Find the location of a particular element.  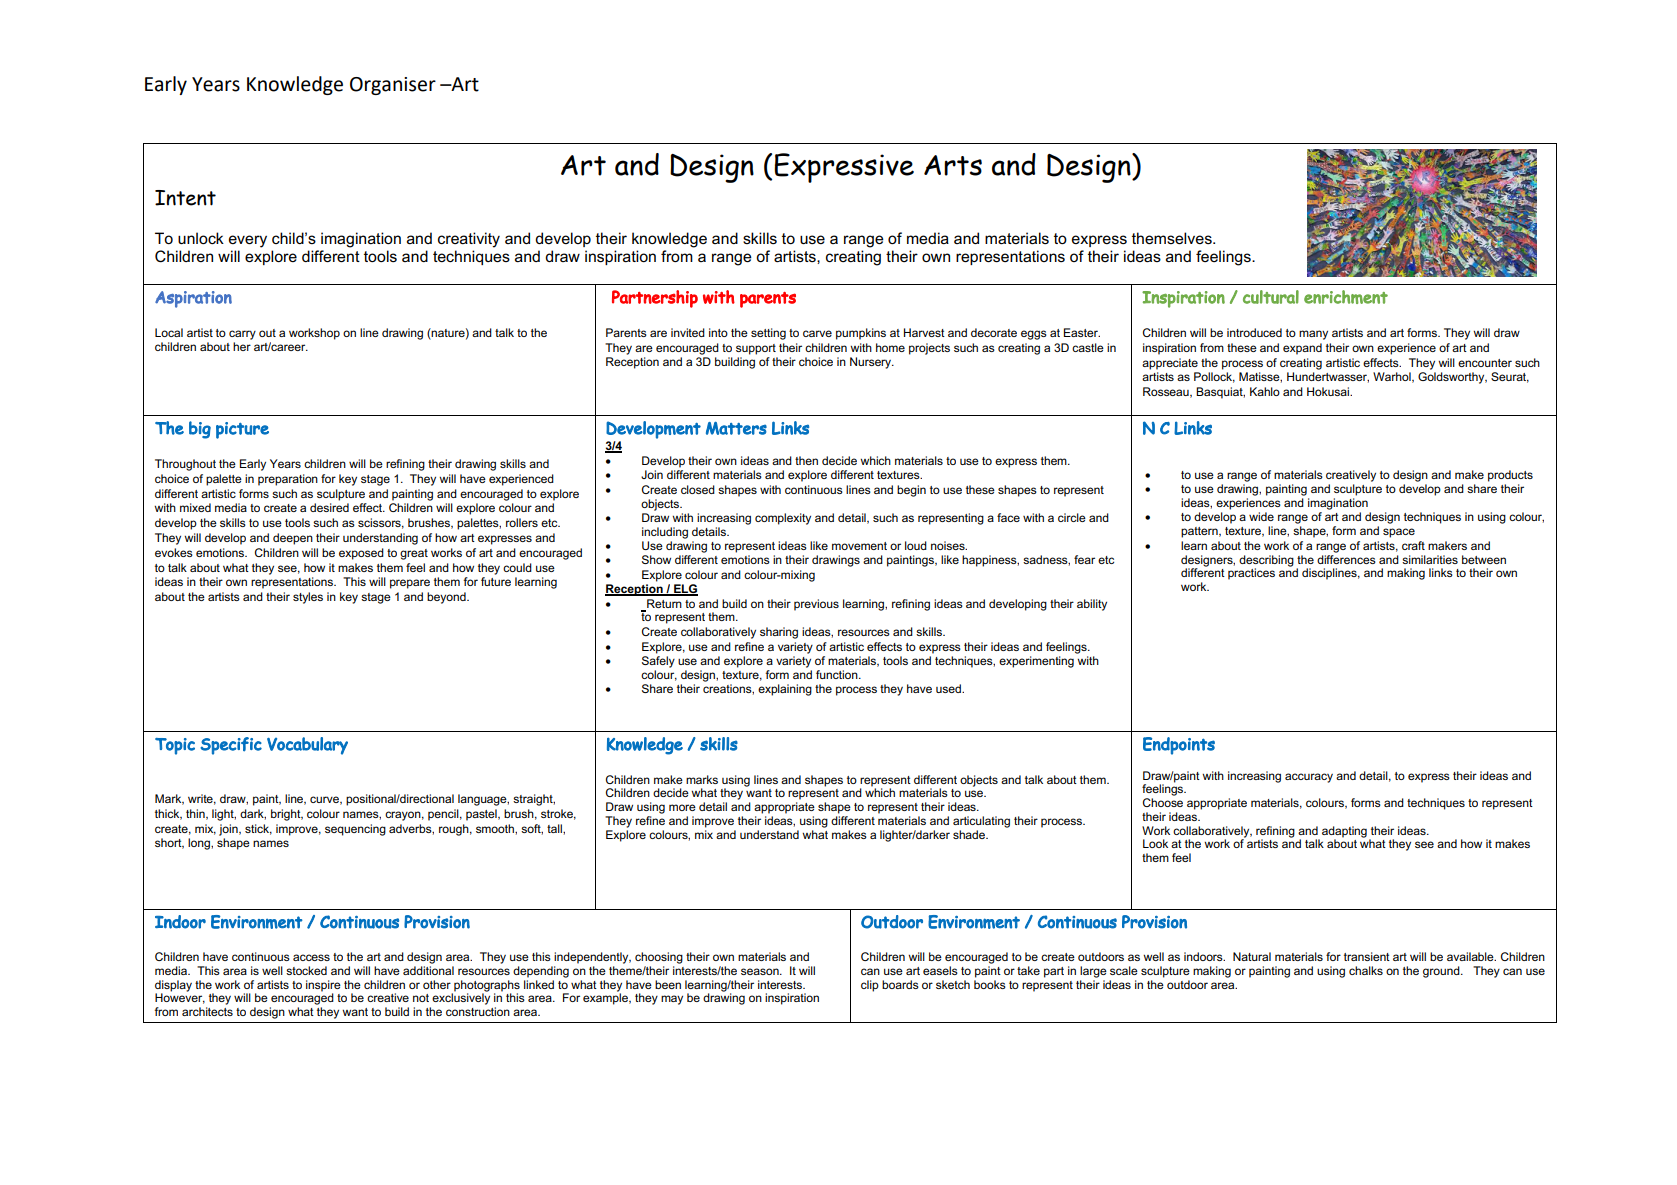

Vocabulary is located at coordinates (307, 746).
